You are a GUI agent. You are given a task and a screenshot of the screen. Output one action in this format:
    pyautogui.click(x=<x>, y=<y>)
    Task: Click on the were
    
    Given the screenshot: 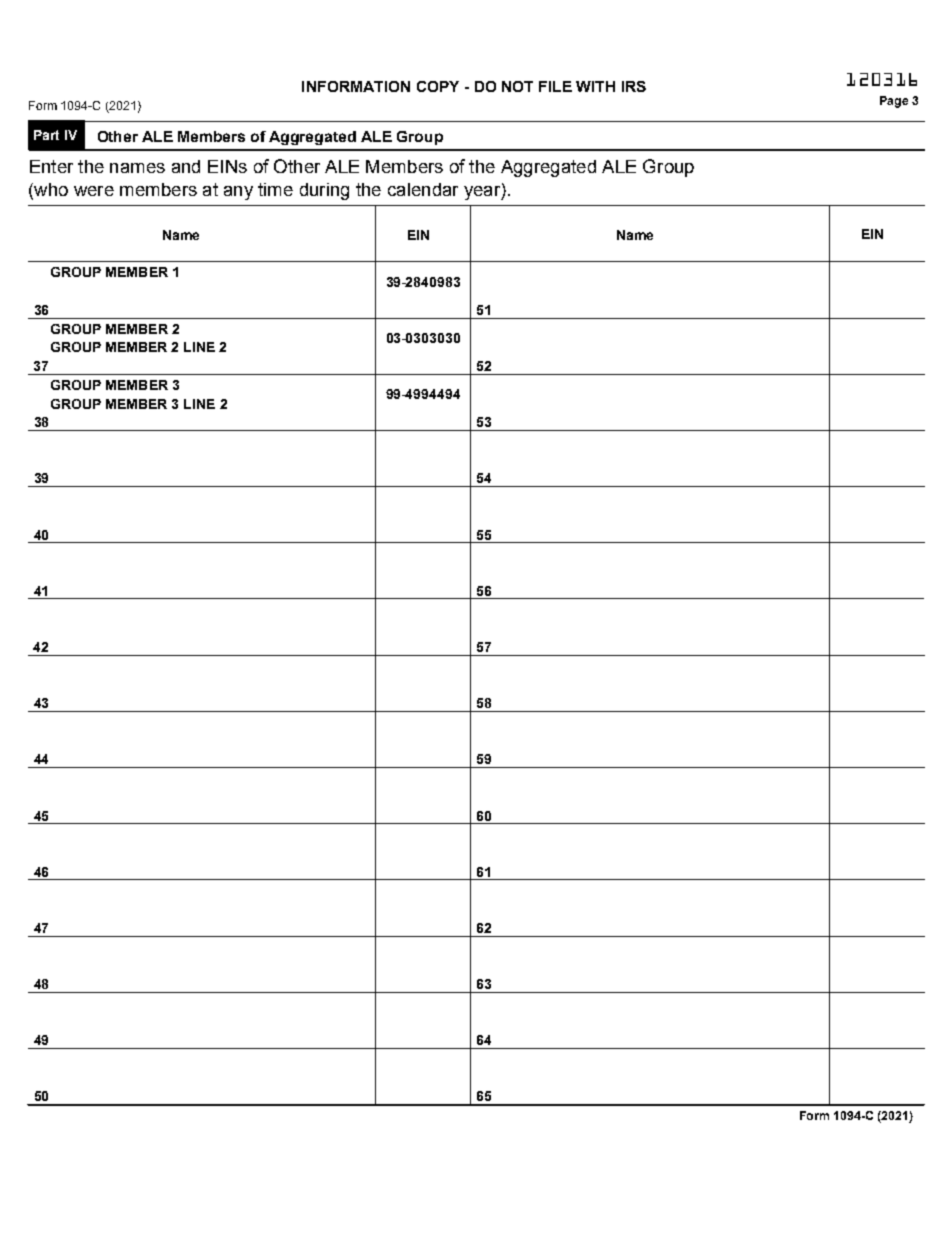 What is the action you would take?
    pyautogui.click(x=94, y=191)
